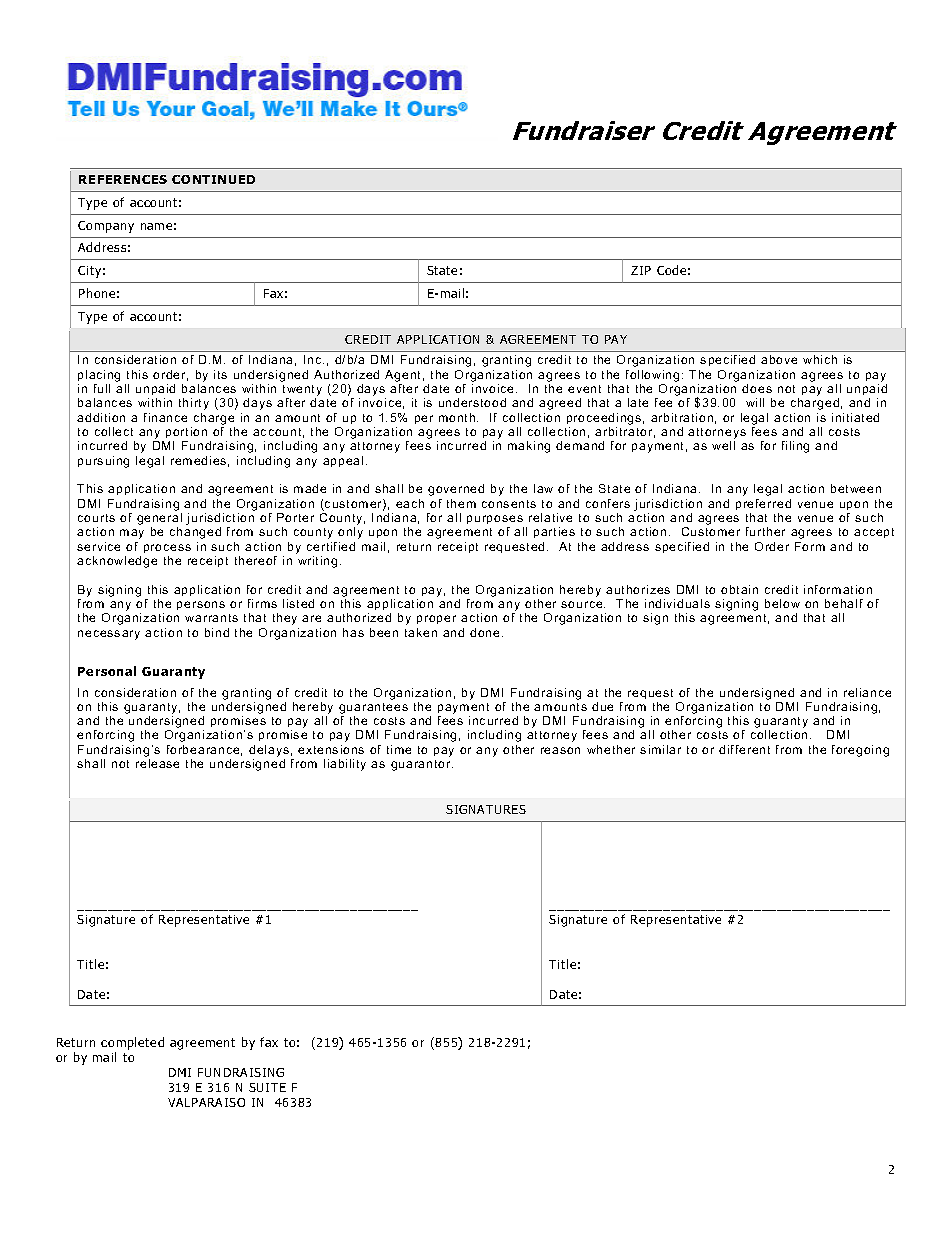  I want to click on SUITE, so click(267, 1087).
